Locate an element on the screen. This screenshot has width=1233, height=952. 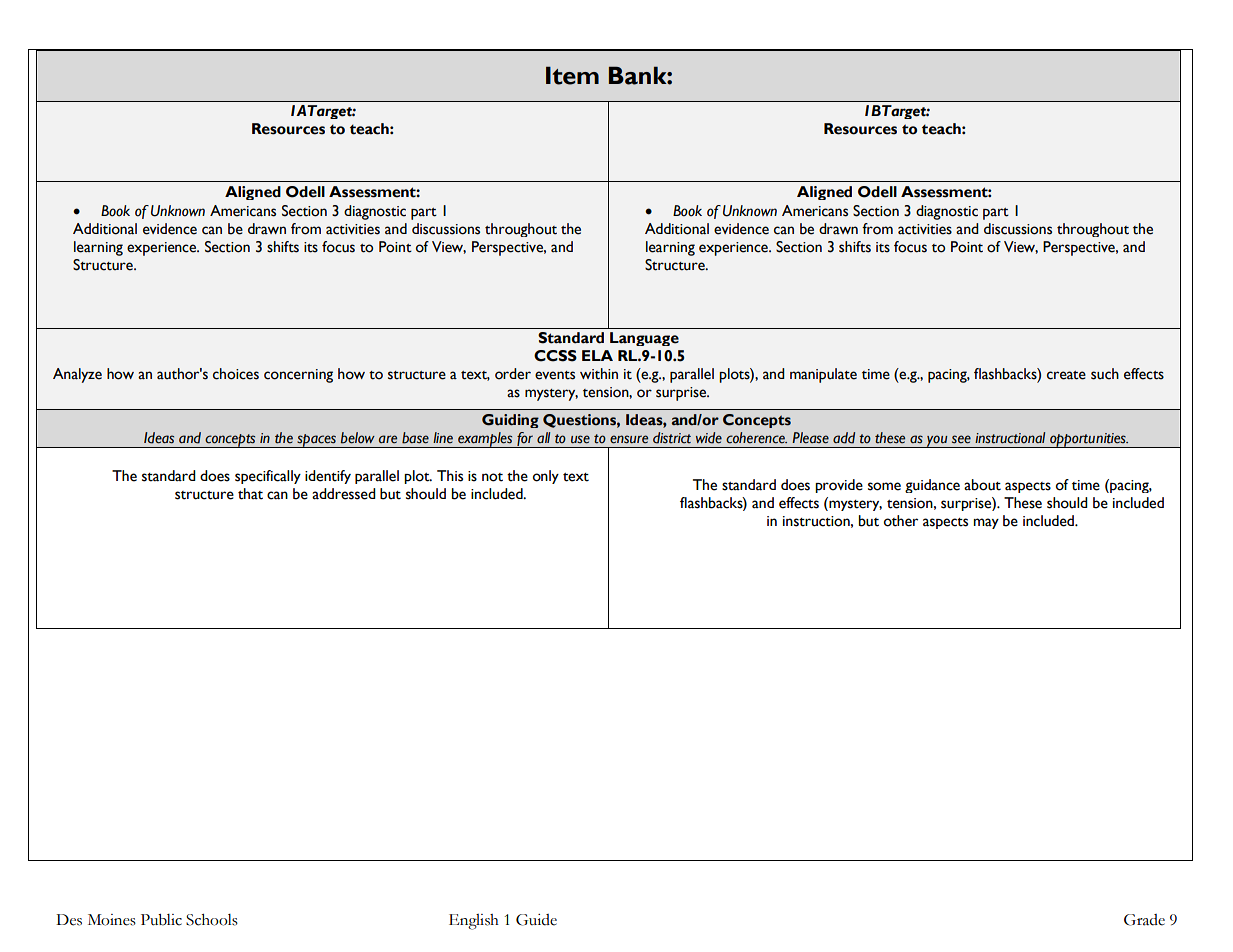
create is located at coordinates (1066, 375).
